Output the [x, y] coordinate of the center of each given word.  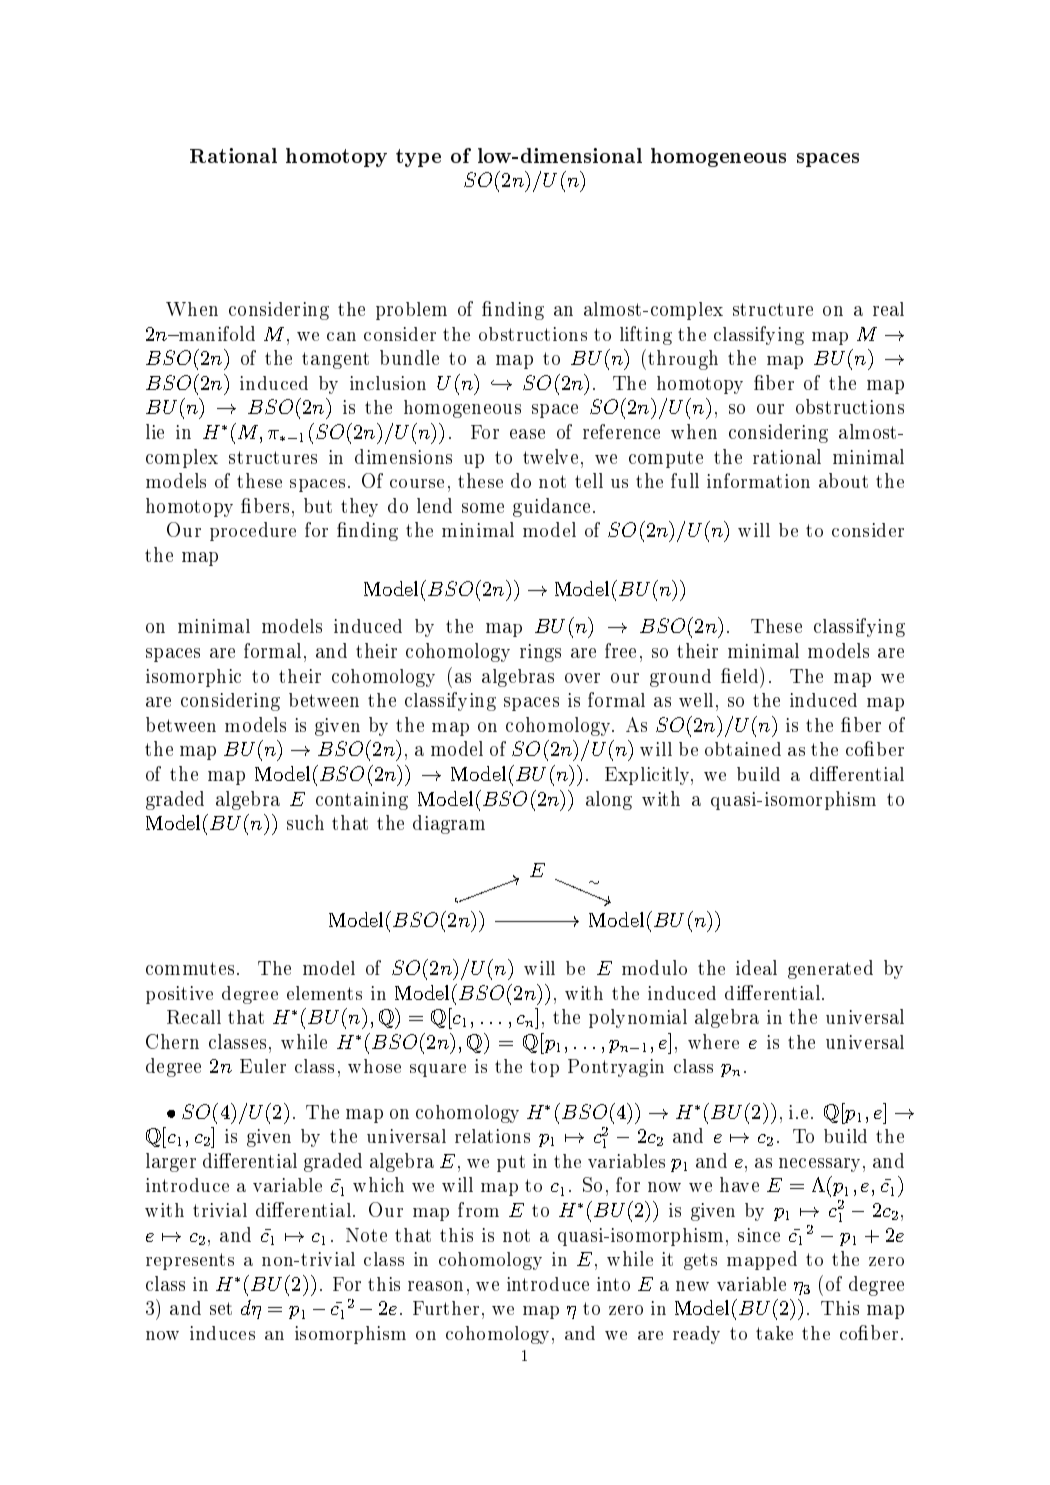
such [305, 822]
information [758, 480]
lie [155, 431]
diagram [449, 824]
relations [492, 1136]
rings [540, 653]
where [713, 1041]
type [418, 158]
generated [830, 969]
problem [411, 311]
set [221, 1308]
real [888, 309]
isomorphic [193, 678]
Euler [263, 1066]
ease [527, 434]
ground [680, 678]
